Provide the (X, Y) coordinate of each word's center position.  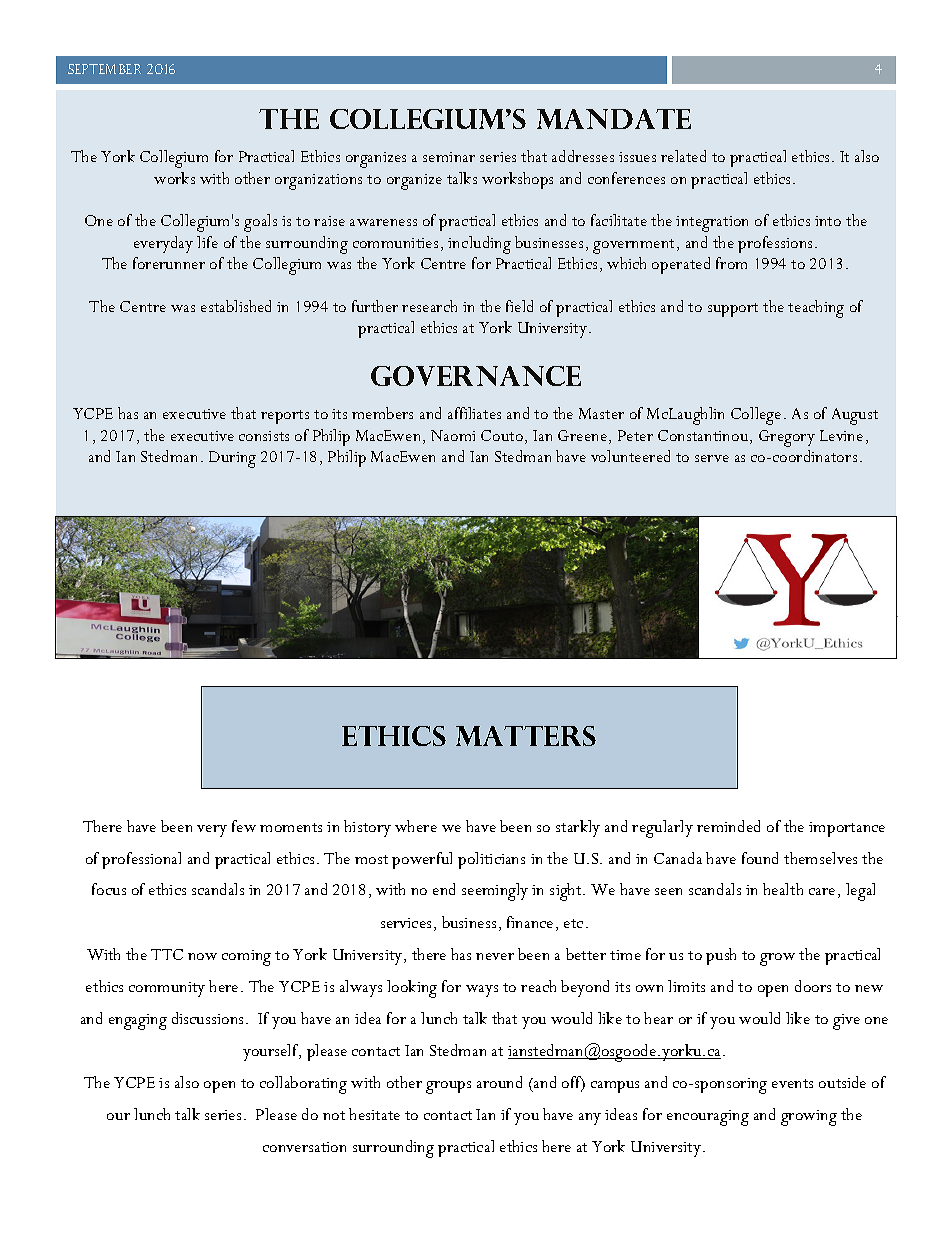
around (499, 1082)
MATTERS (526, 736)
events (792, 1083)
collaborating (303, 1085)
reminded (728, 826)
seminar (449, 157)
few (244, 826)
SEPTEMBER (104, 69)
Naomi (453, 435)
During (232, 459)
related (683, 156)
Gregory (787, 438)
